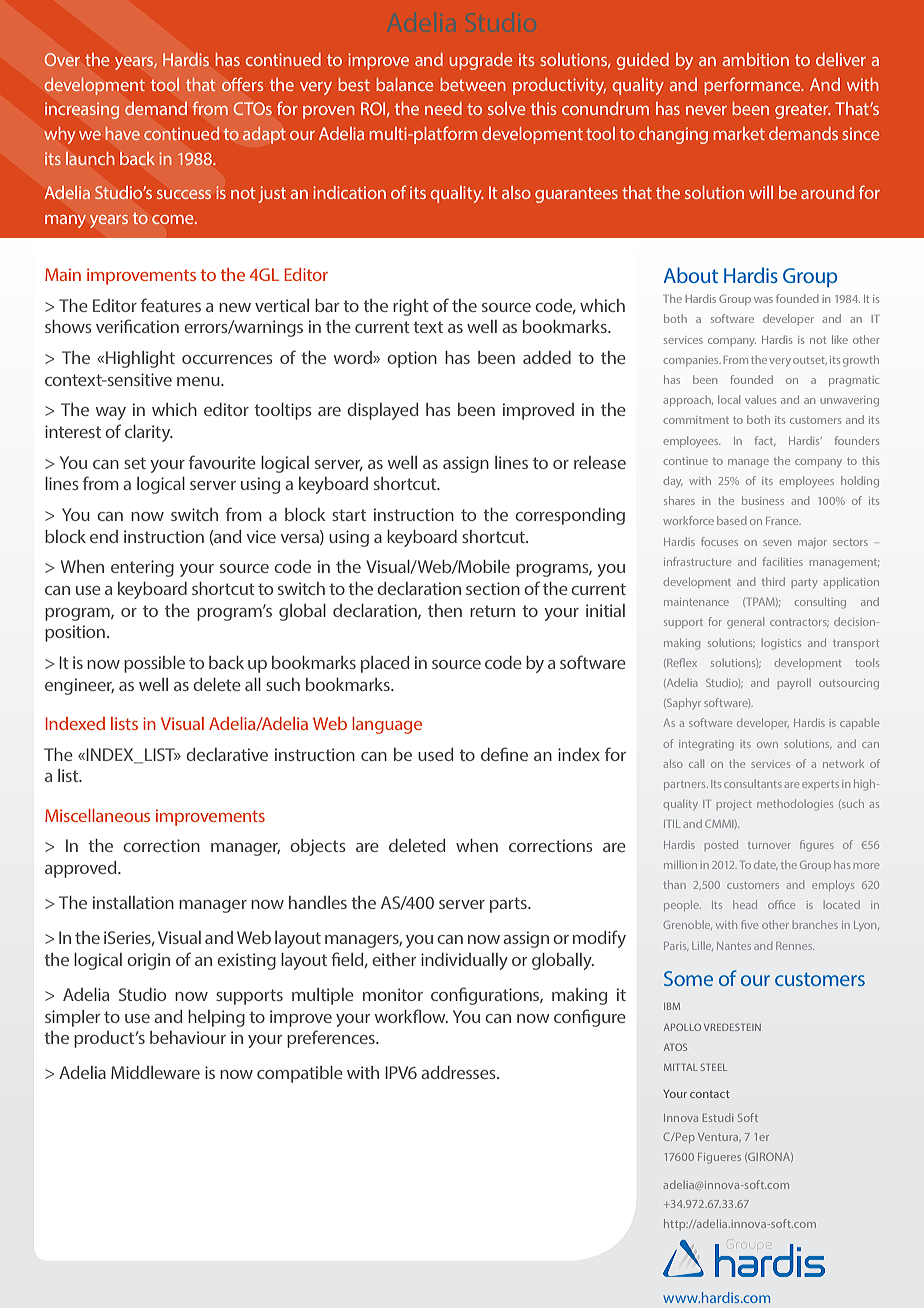 The width and height of the screenshot is (924, 1308). What do you see at coordinates (473, 84) in the screenshot?
I see `between` at bounding box center [473, 84].
